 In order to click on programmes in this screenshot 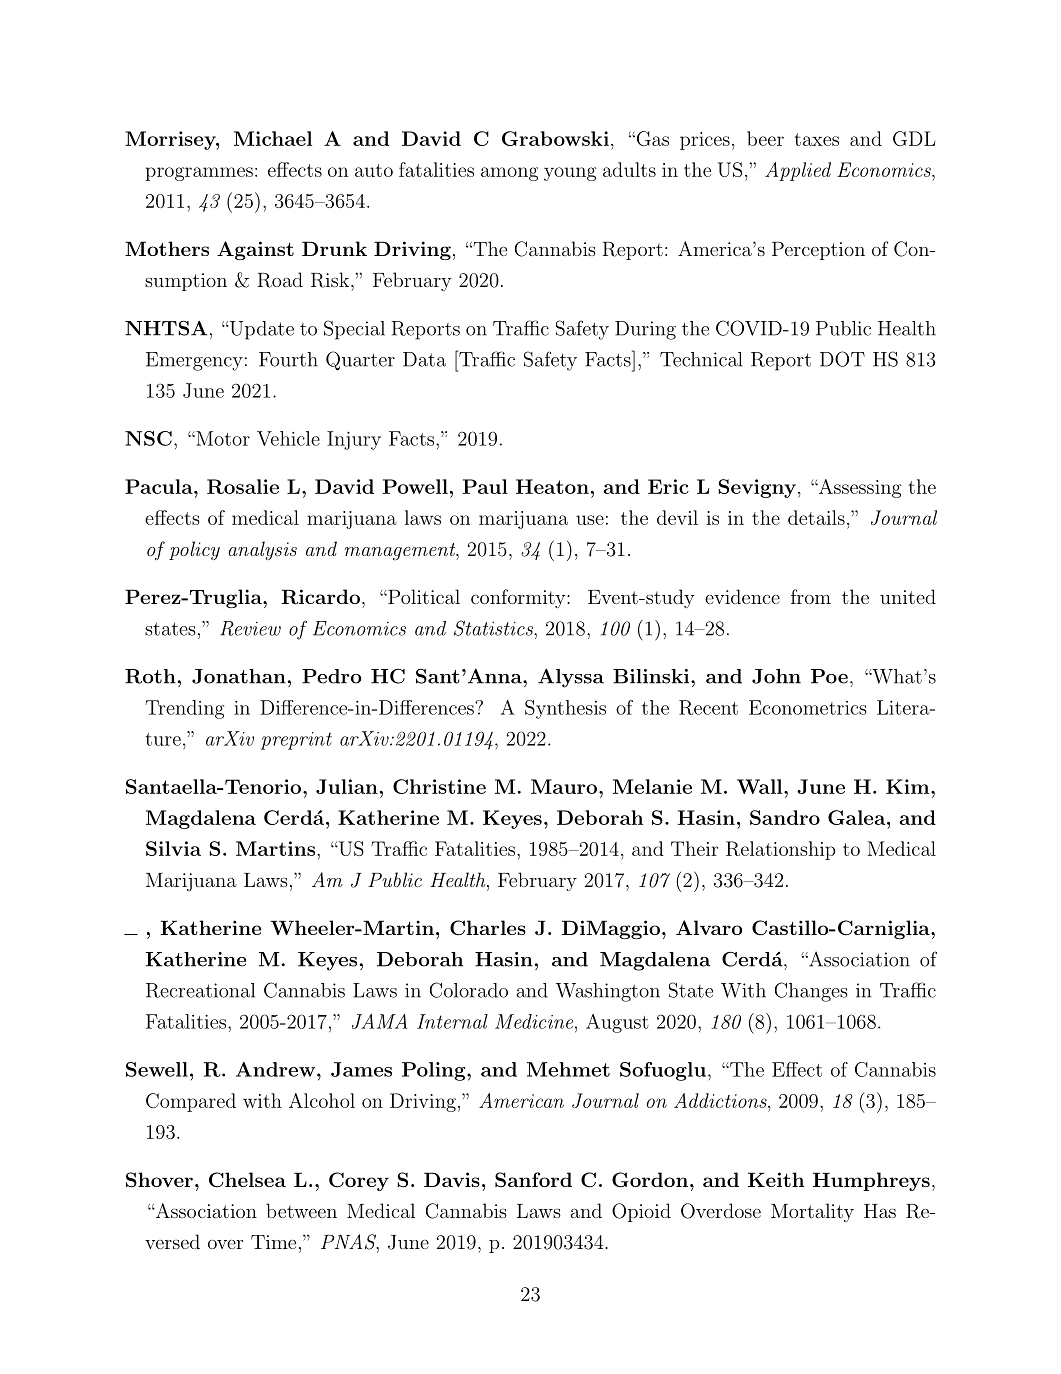, I will do `click(199, 174)`.
